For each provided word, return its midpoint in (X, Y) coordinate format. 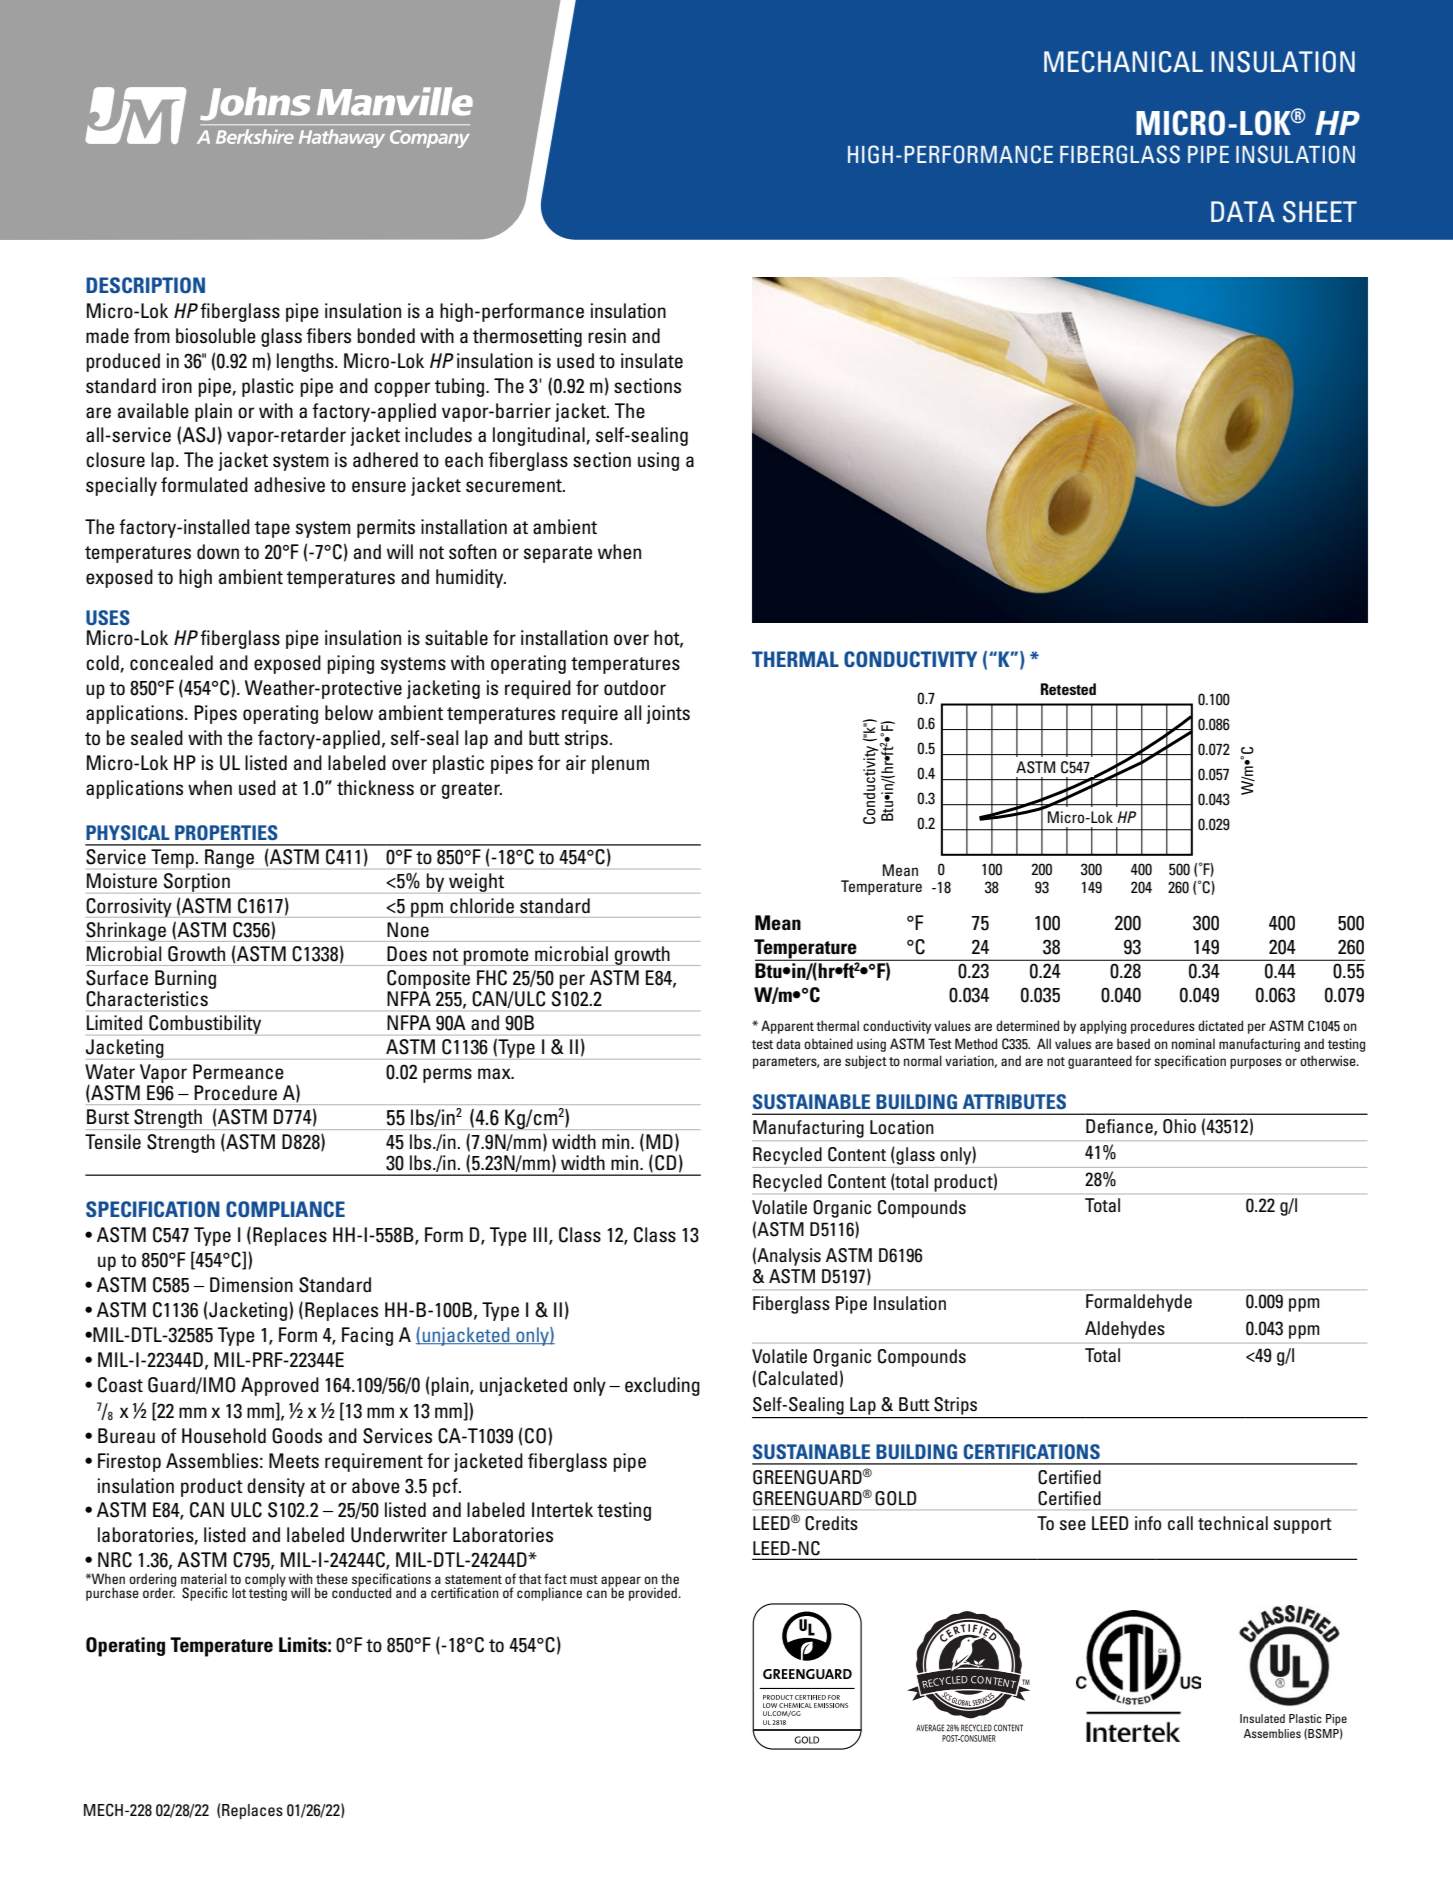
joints (668, 714)
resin (607, 335)
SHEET (1320, 212)
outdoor (635, 687)
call (1180, 1523)
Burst (108, 1117)
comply (265, 1581)
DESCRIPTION (145, 285)
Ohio (1179, 1126)
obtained (828, 1043)
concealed (171, 663)
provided (654, 1594)
